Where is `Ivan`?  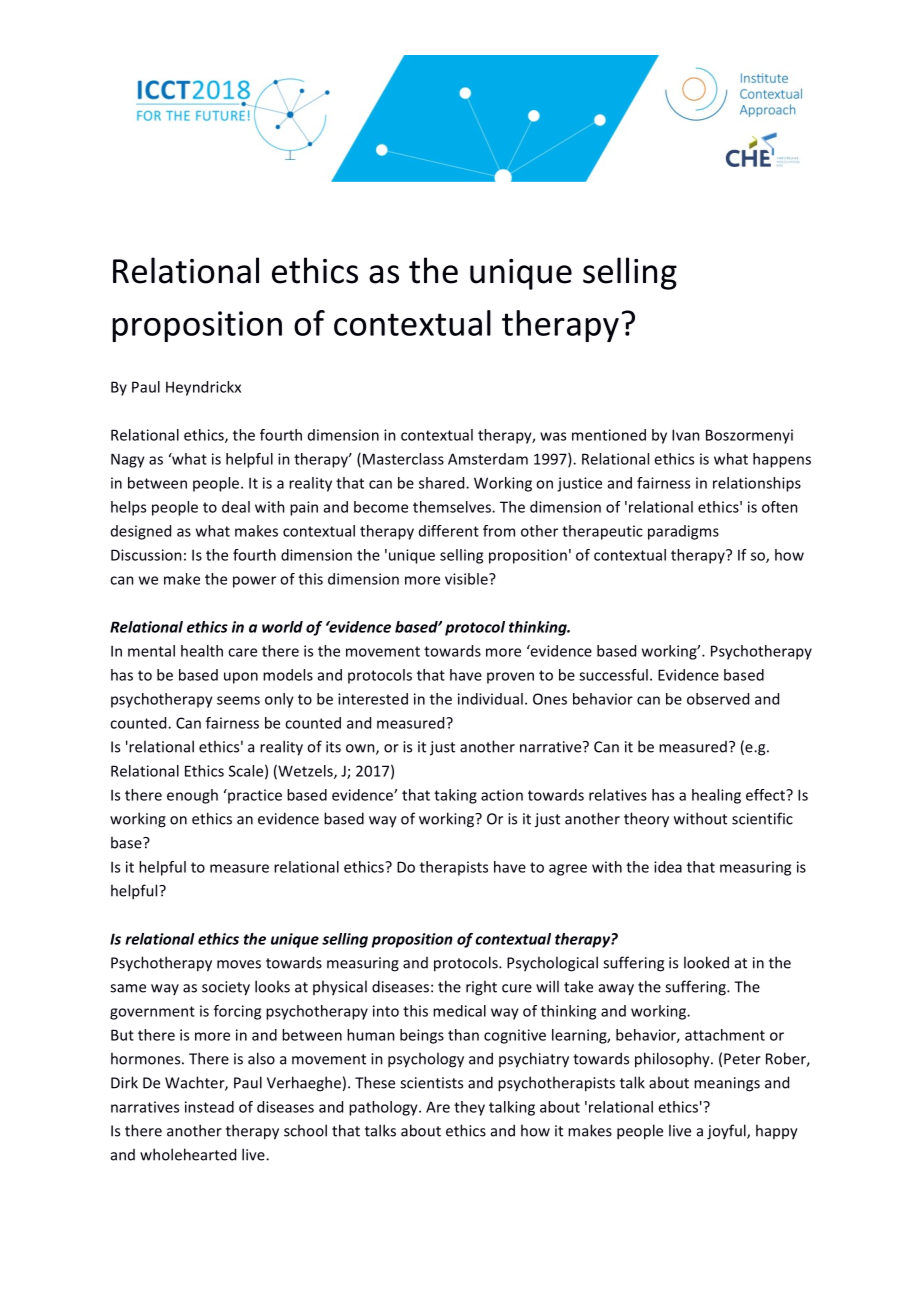
Ivan is located at coordinates (686, 435).
